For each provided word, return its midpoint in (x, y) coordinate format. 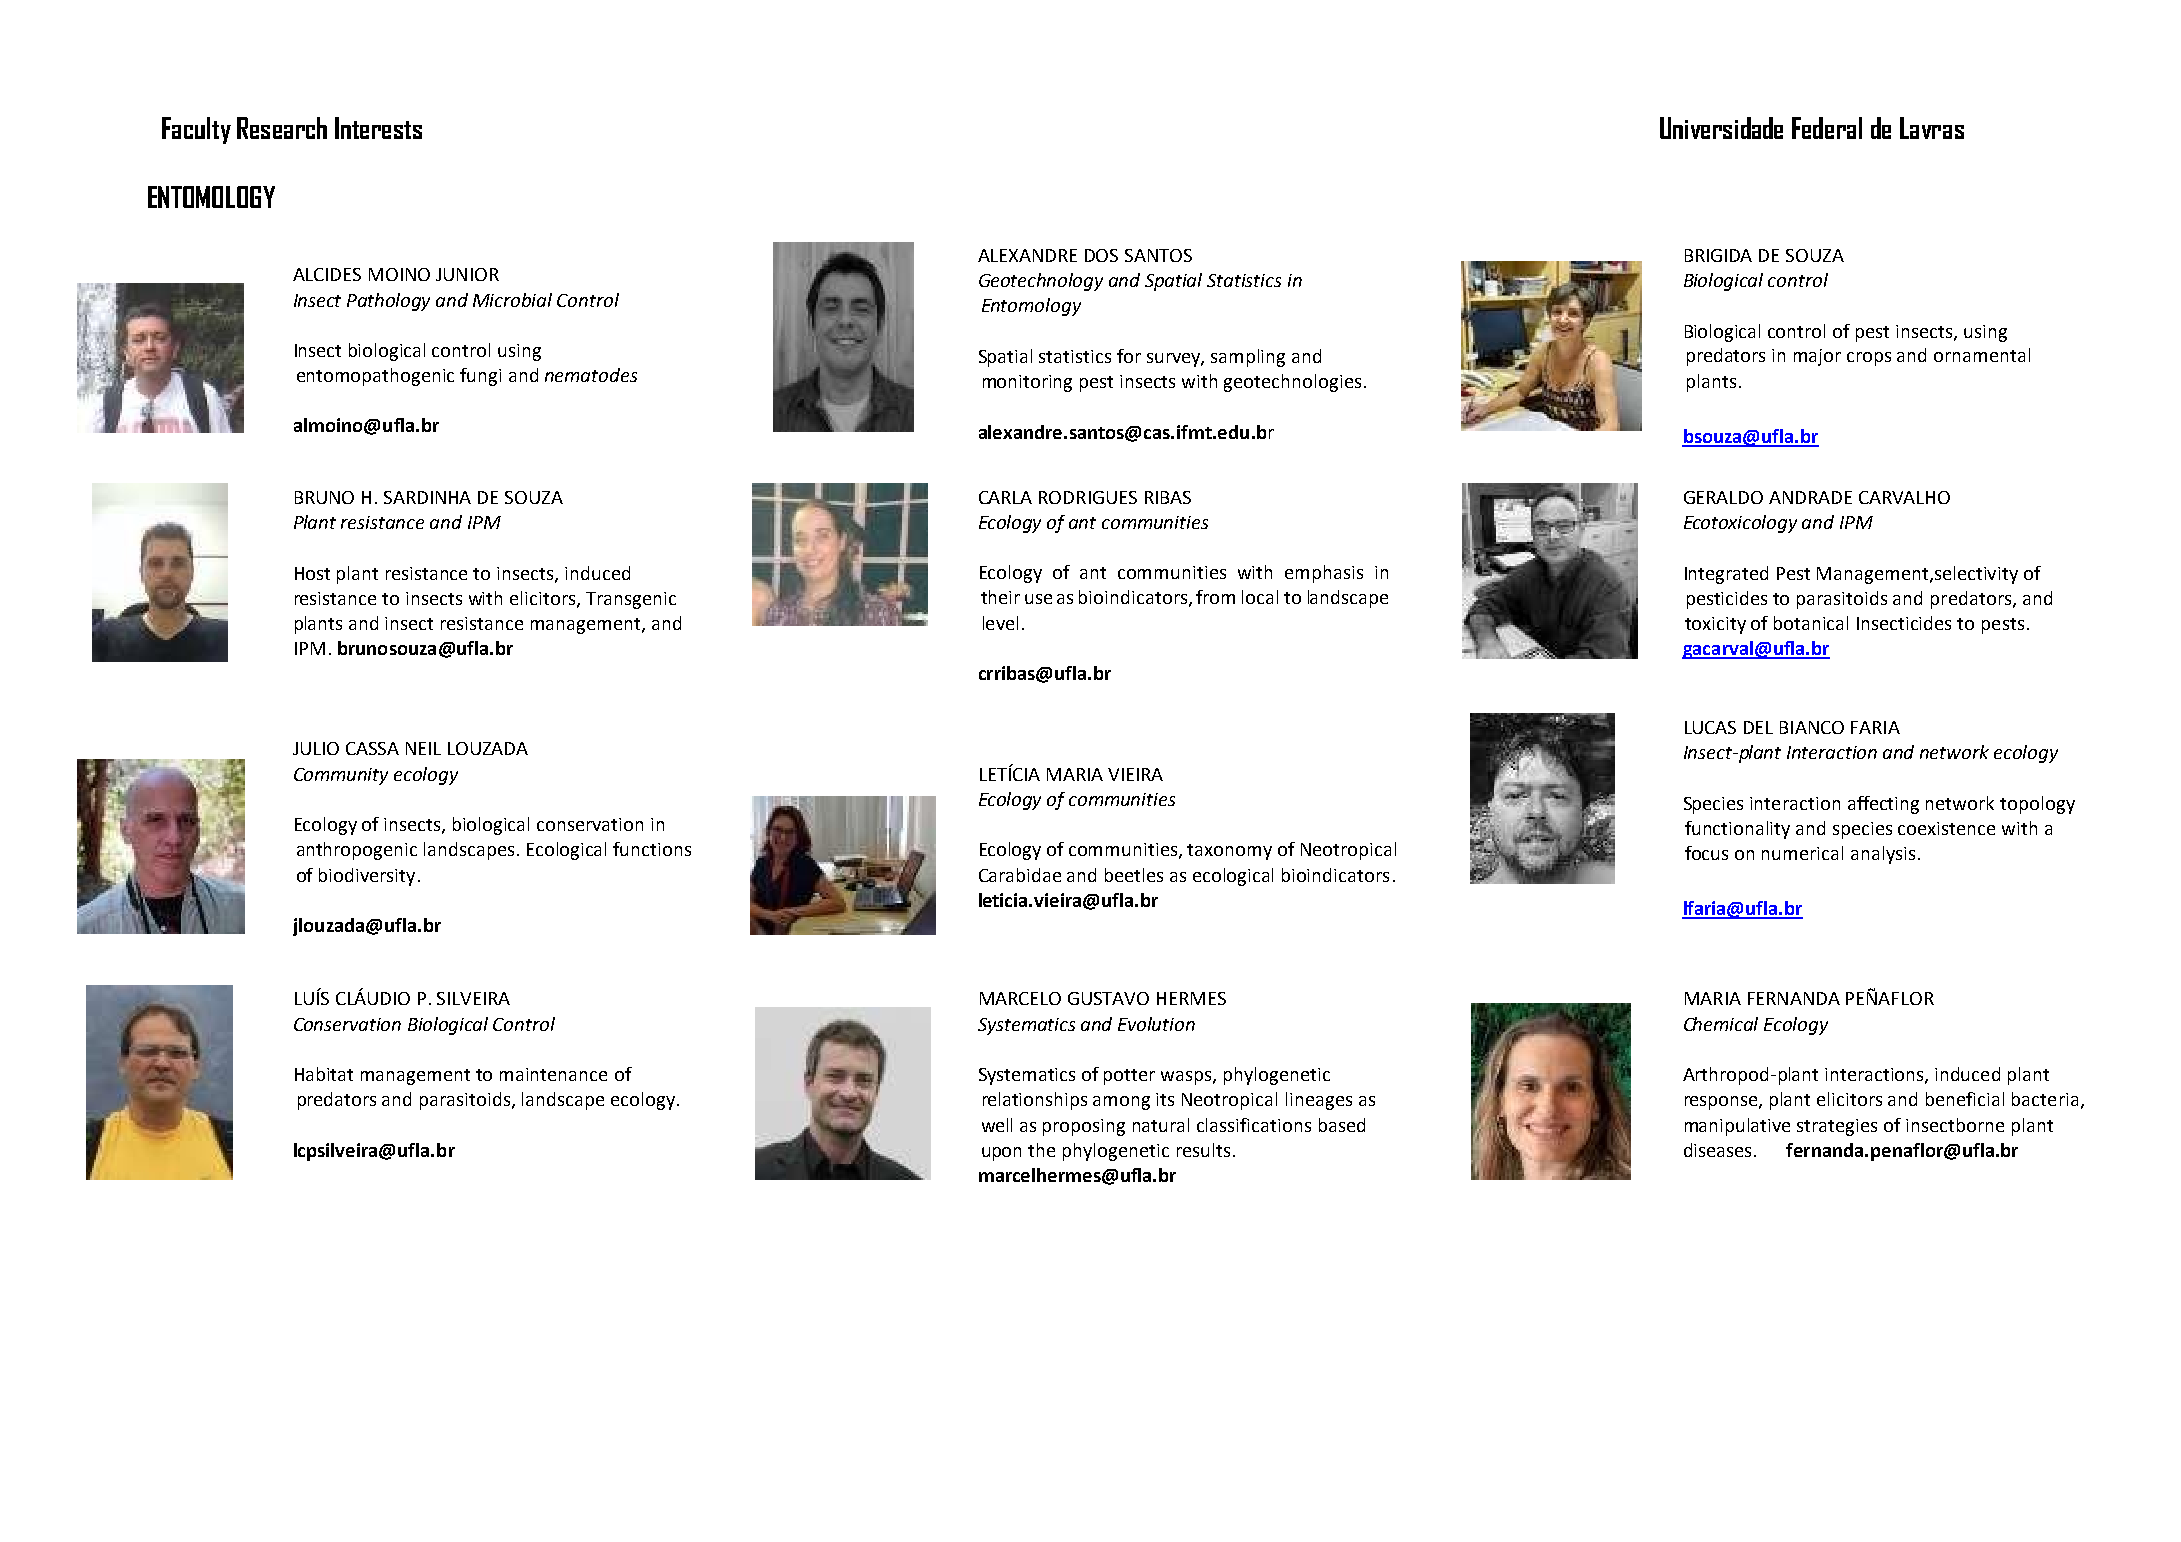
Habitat (324, 1074)
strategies (1837, 1127)
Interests (378, 128)
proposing (1084, 1127)
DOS (1101, 255)
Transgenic (631, 600)
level (1000, 623)
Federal (1827, 128)
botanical (1811, 623)
